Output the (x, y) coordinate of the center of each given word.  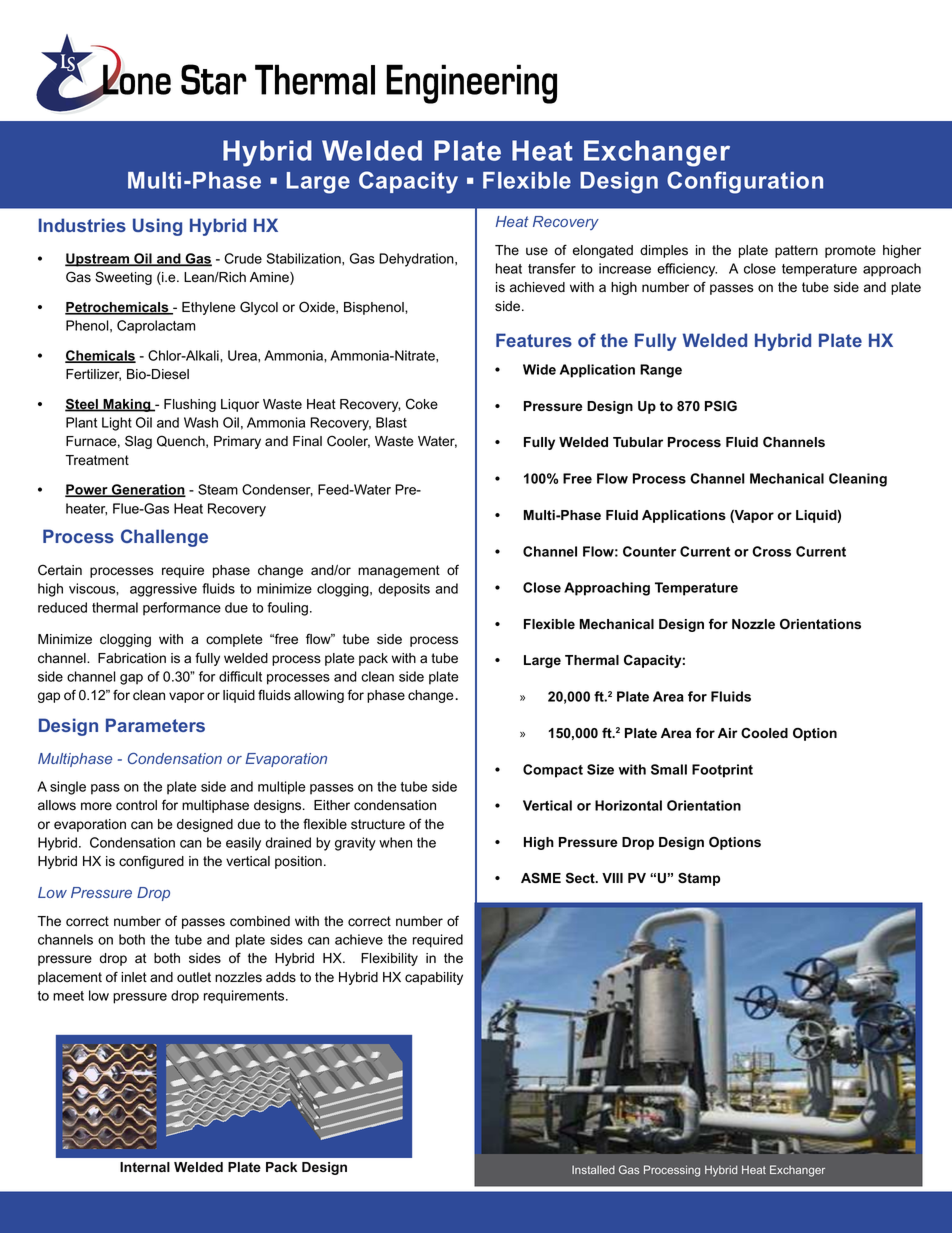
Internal (145, 1167)
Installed (593, 1169)
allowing (319, 696)
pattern (796, 251)
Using (157, 227)
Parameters (155, 725)
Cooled (764, 732)
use (537, 251)
